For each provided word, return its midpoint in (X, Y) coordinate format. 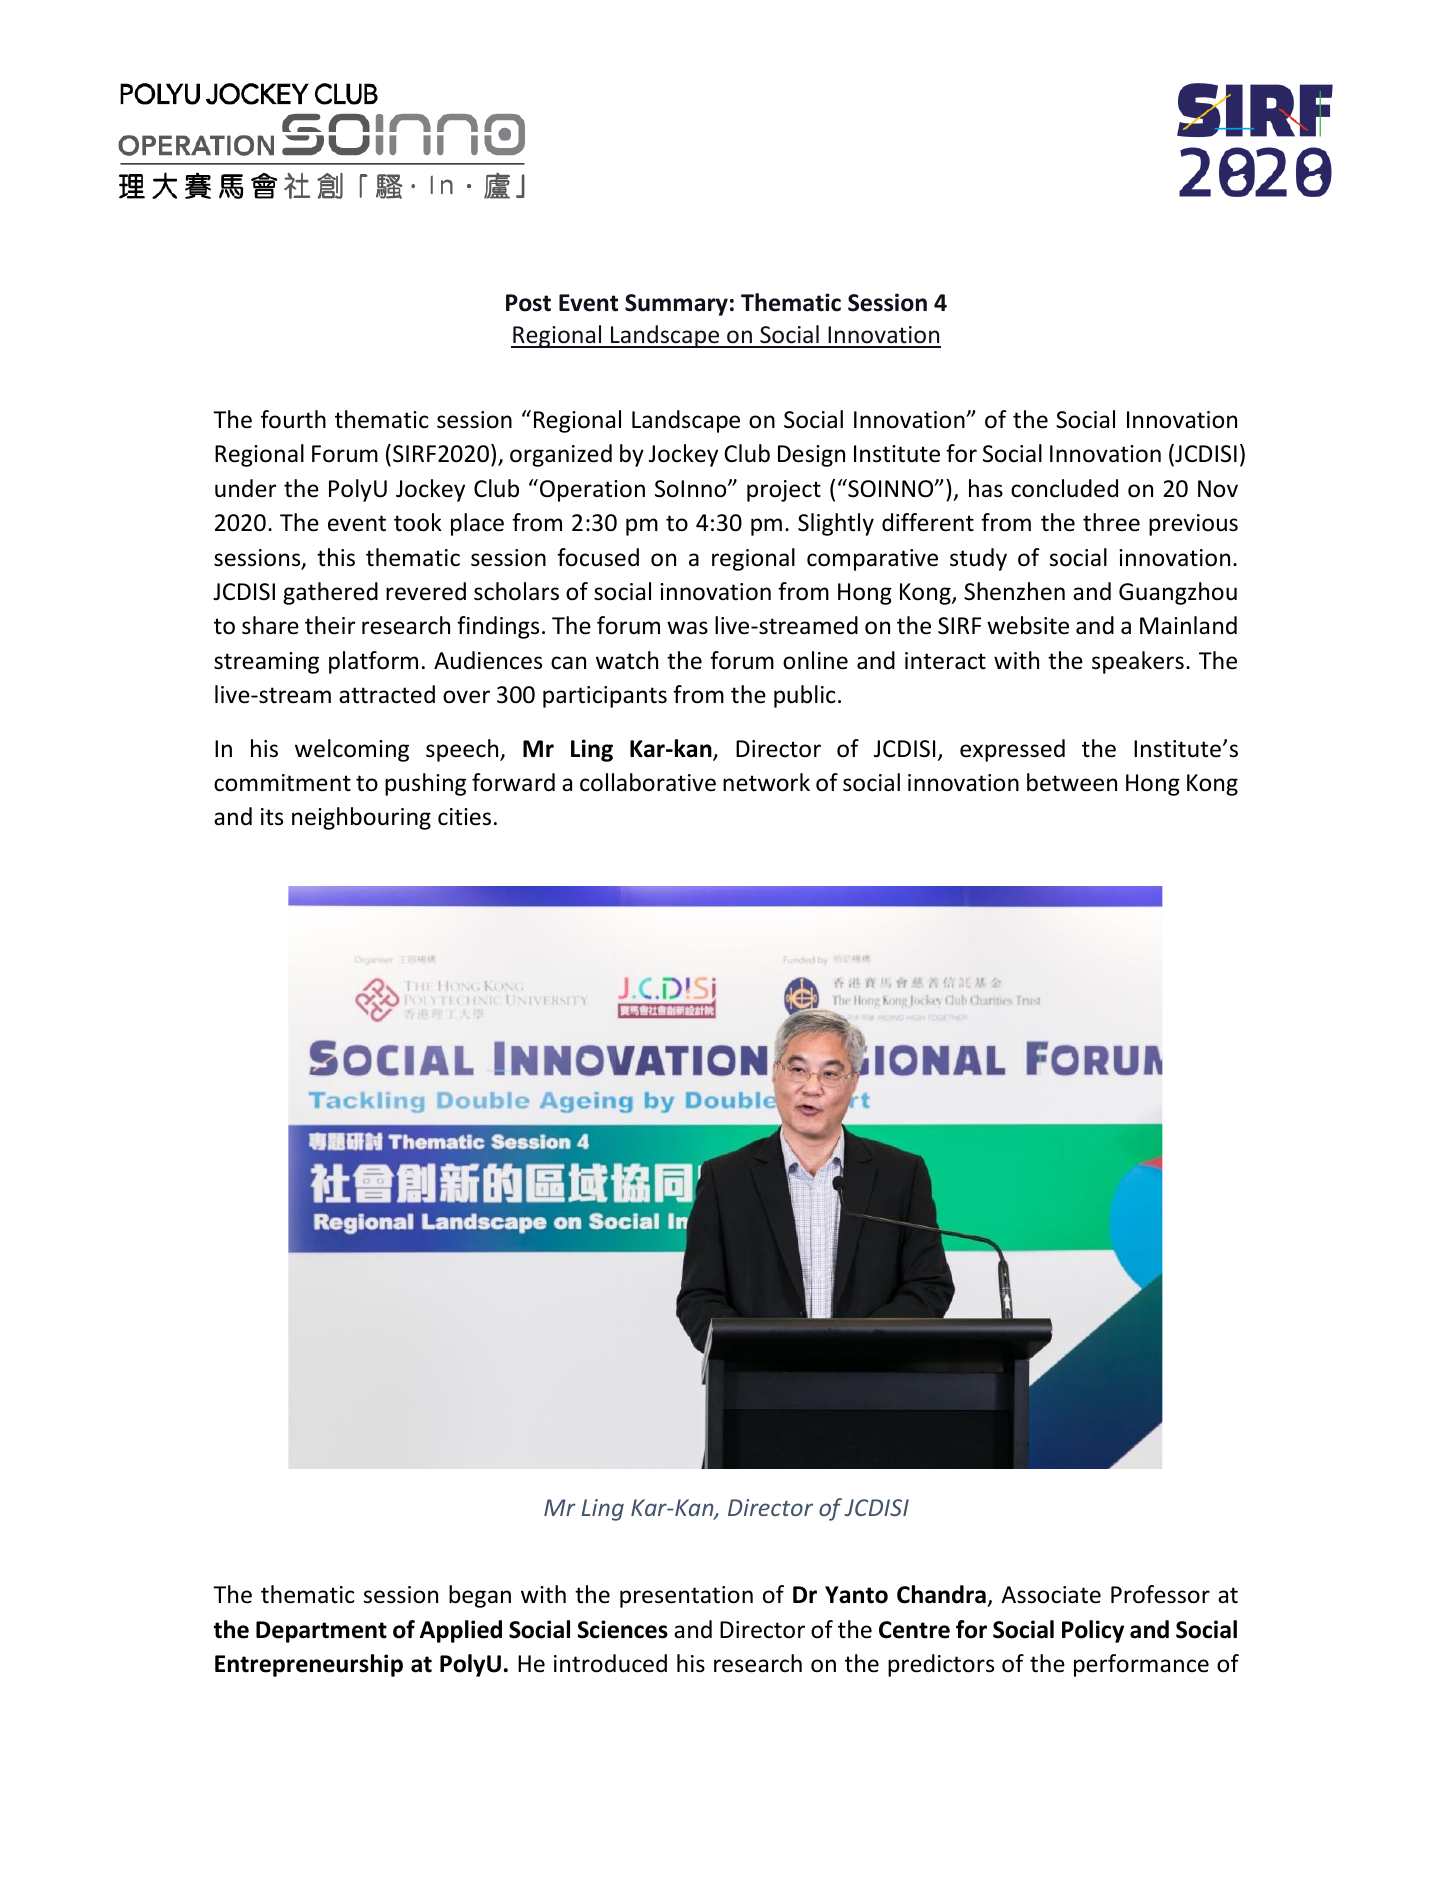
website (1028, 625)
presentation (686, 1597)
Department (321, 1632)
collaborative (648, 782)
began (480, 1596)
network (766, 782)
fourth (293, 419)
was (687, 628)
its (272, 817)
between (1072, 782)
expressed (1012, 750)
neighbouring (361, 818)
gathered (330, 593)
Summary (676, 305)
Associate (1051, 1595)
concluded (1064, 488)
